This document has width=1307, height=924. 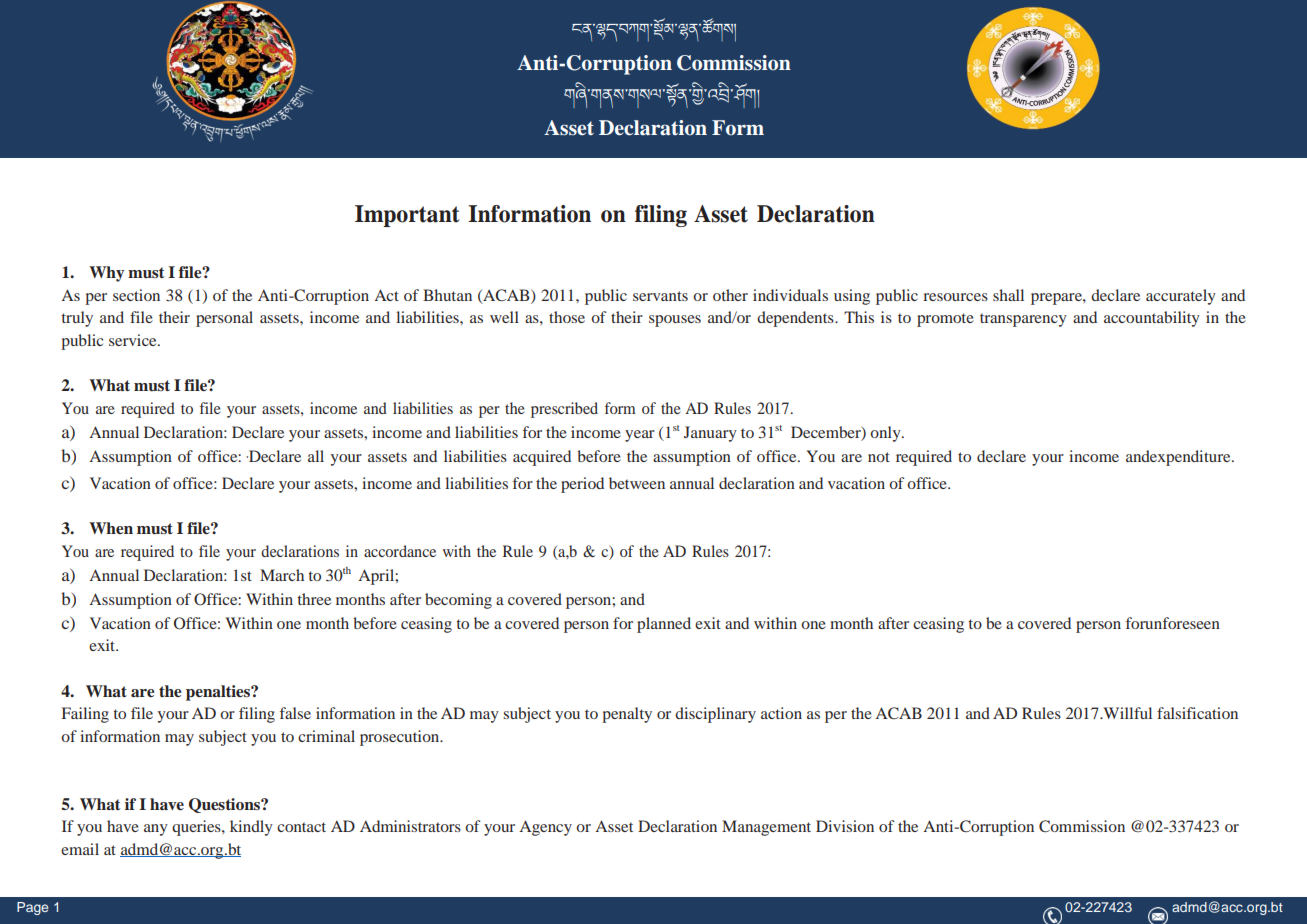 What do you see at coordinates (32, 908) in the document?
I see `Page` at bounding box center [32, 908].
